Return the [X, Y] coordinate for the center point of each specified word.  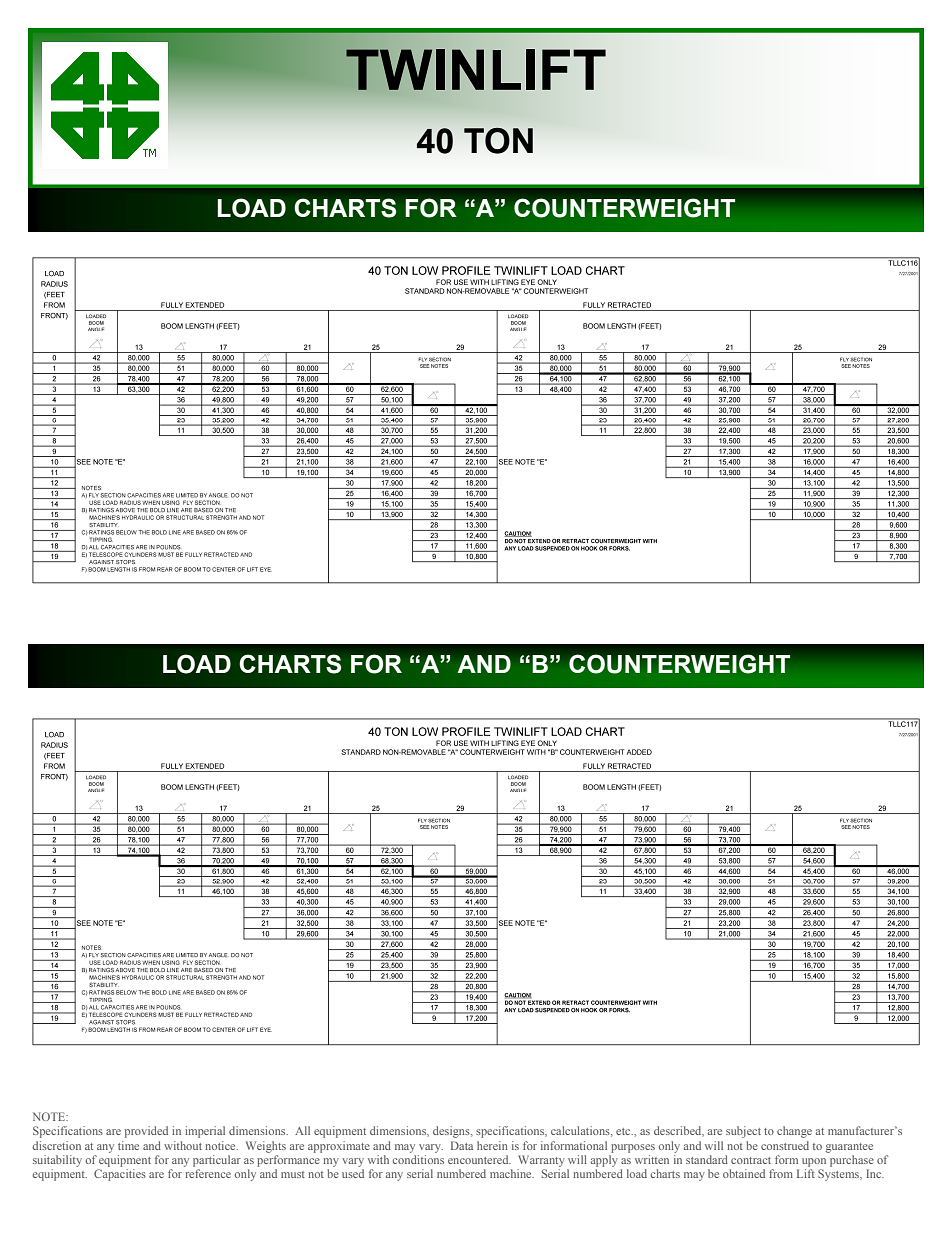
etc [624, 1131]
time [128, 1145]
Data [462, 1145]
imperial [205, 1132]
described [679, 1131]
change [794, 1132]
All [302, 1130]
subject [743, 1132]
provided [146, 1132]
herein [492, 1145]
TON [498, 140]
